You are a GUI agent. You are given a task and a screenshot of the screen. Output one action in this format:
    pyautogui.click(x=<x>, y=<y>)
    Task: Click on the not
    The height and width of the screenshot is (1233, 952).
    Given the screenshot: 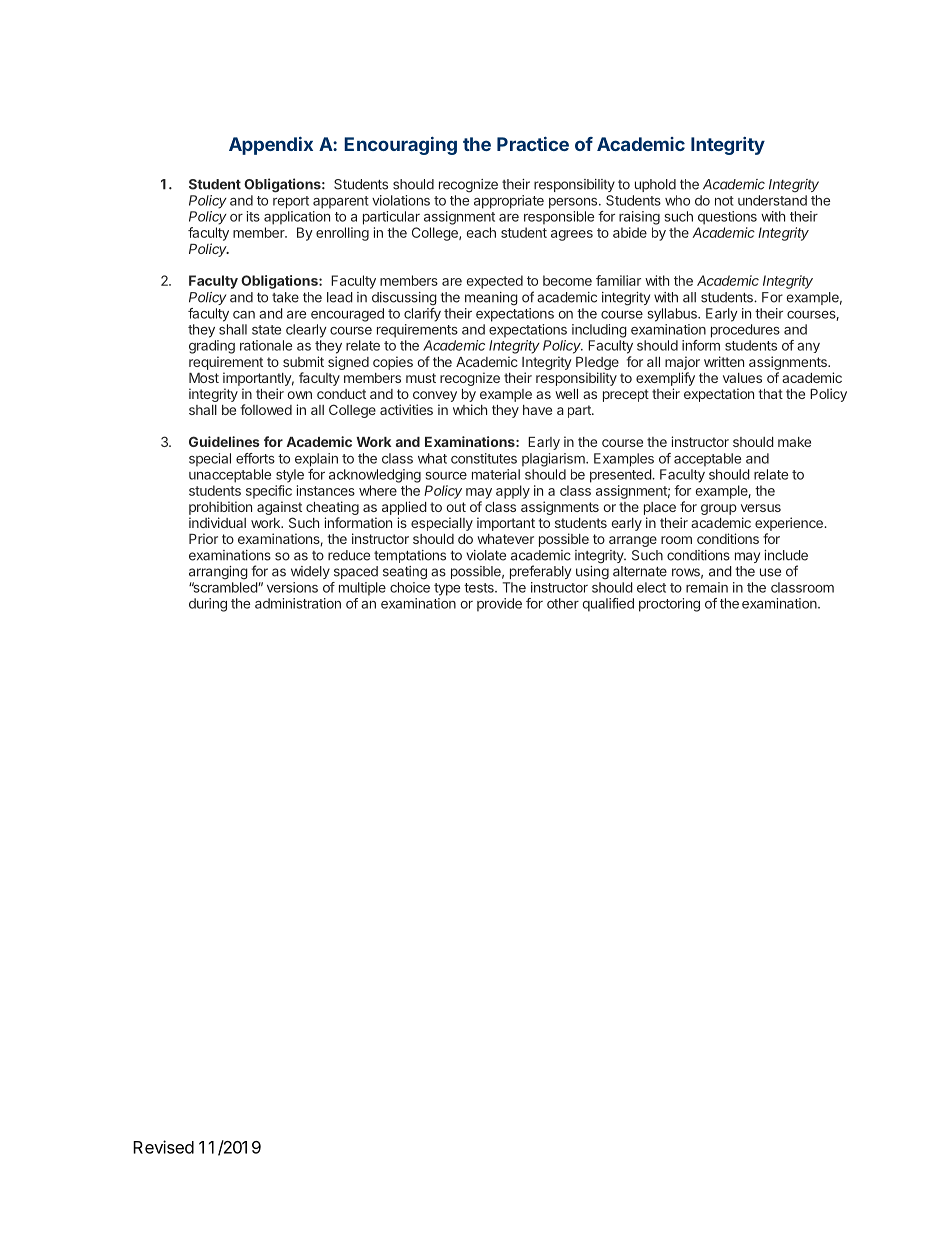 What is the action you would take?
    pyautogui.click(x=724, y=201)
